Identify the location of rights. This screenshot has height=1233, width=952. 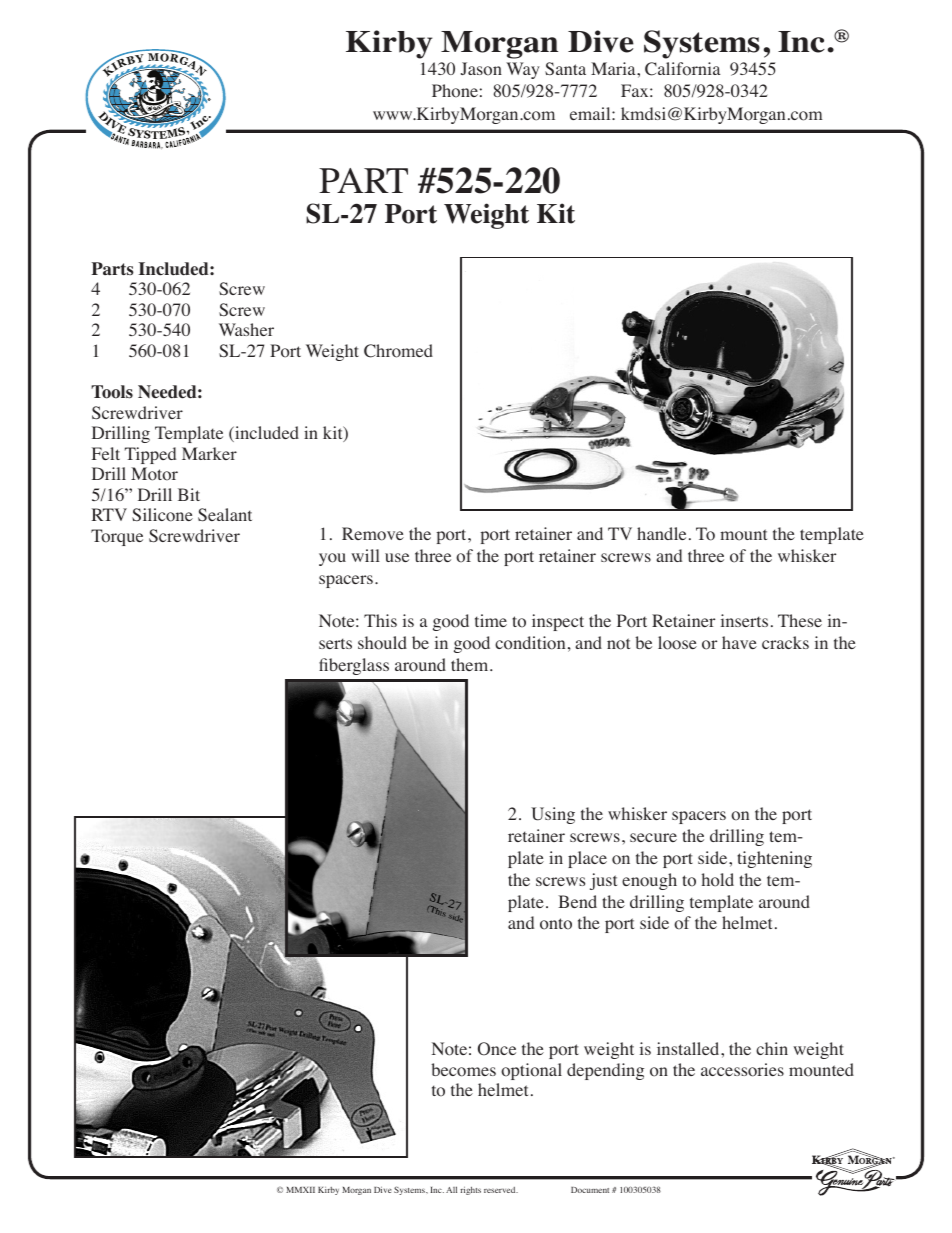
(470, 1190).
